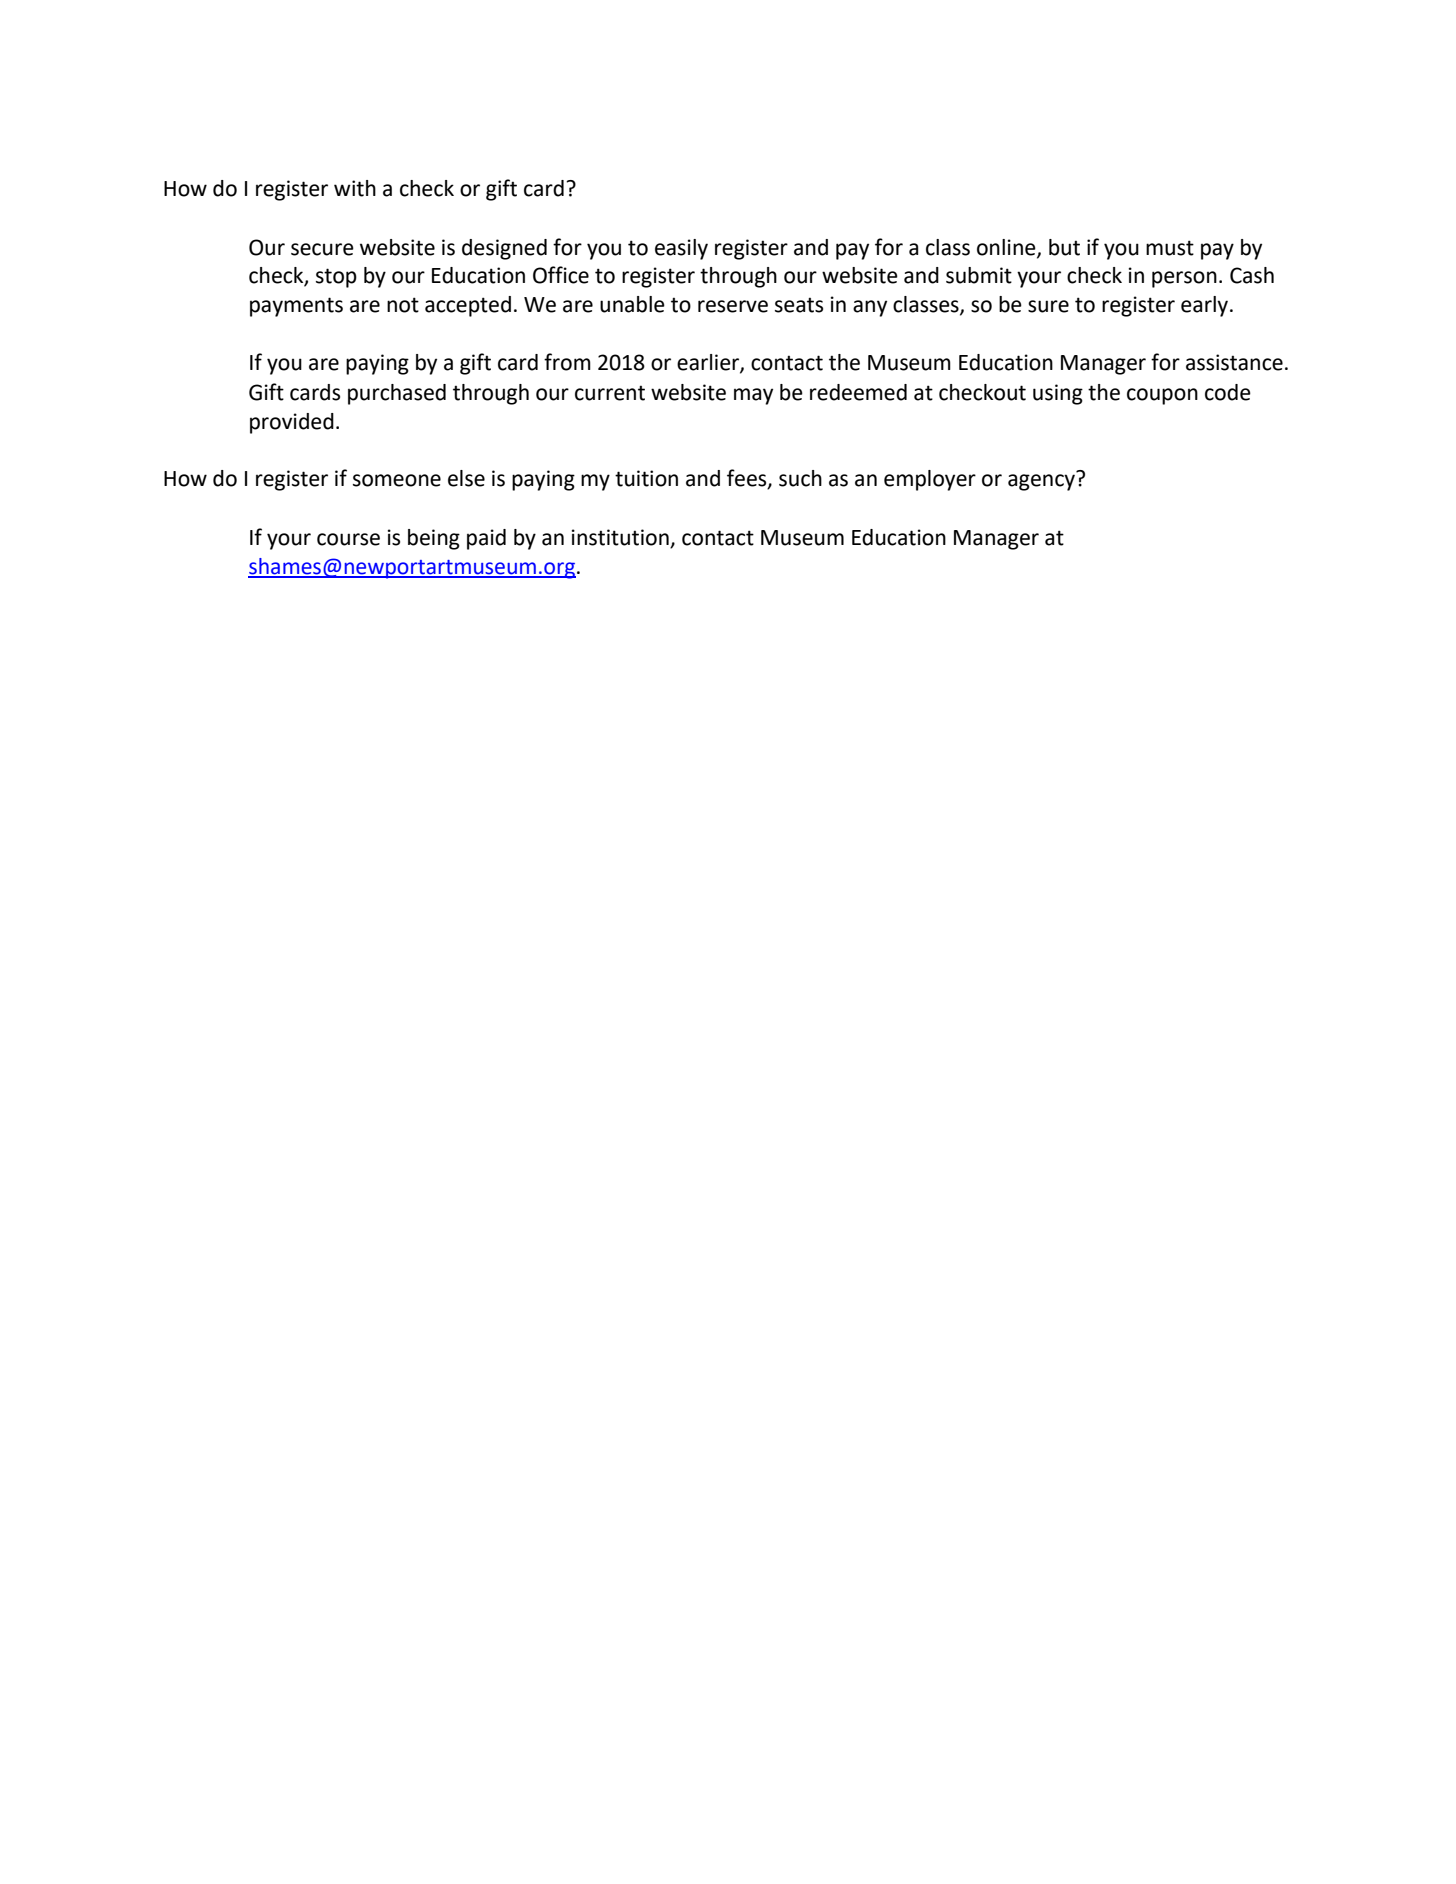 Image resolution: width=1456 pixels, height=1884 pixels. Describe the element at coordinates (799, 305) in the image. I see `seats` at that location.
